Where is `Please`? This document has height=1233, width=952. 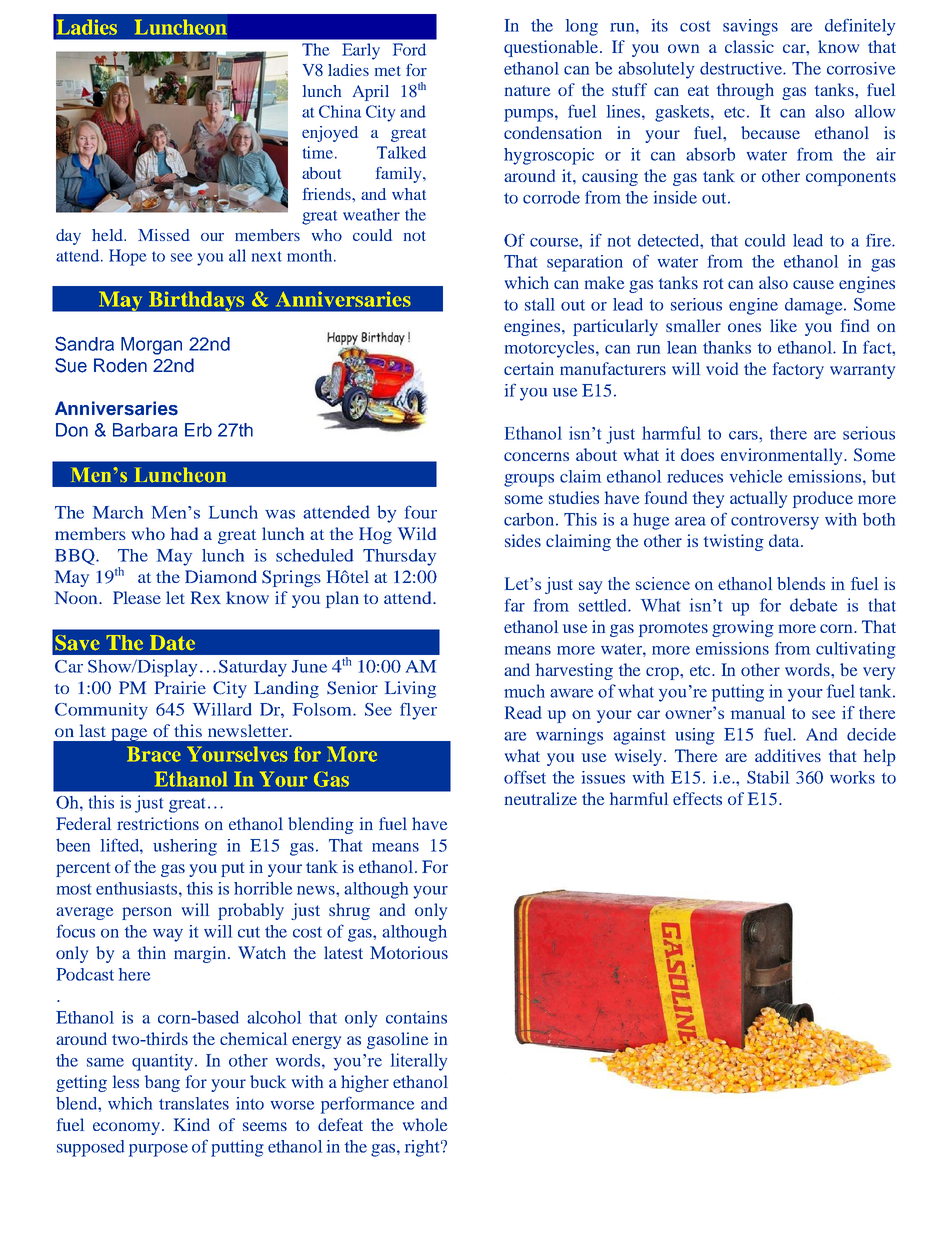 Please is located at coordinates (137, 597).
